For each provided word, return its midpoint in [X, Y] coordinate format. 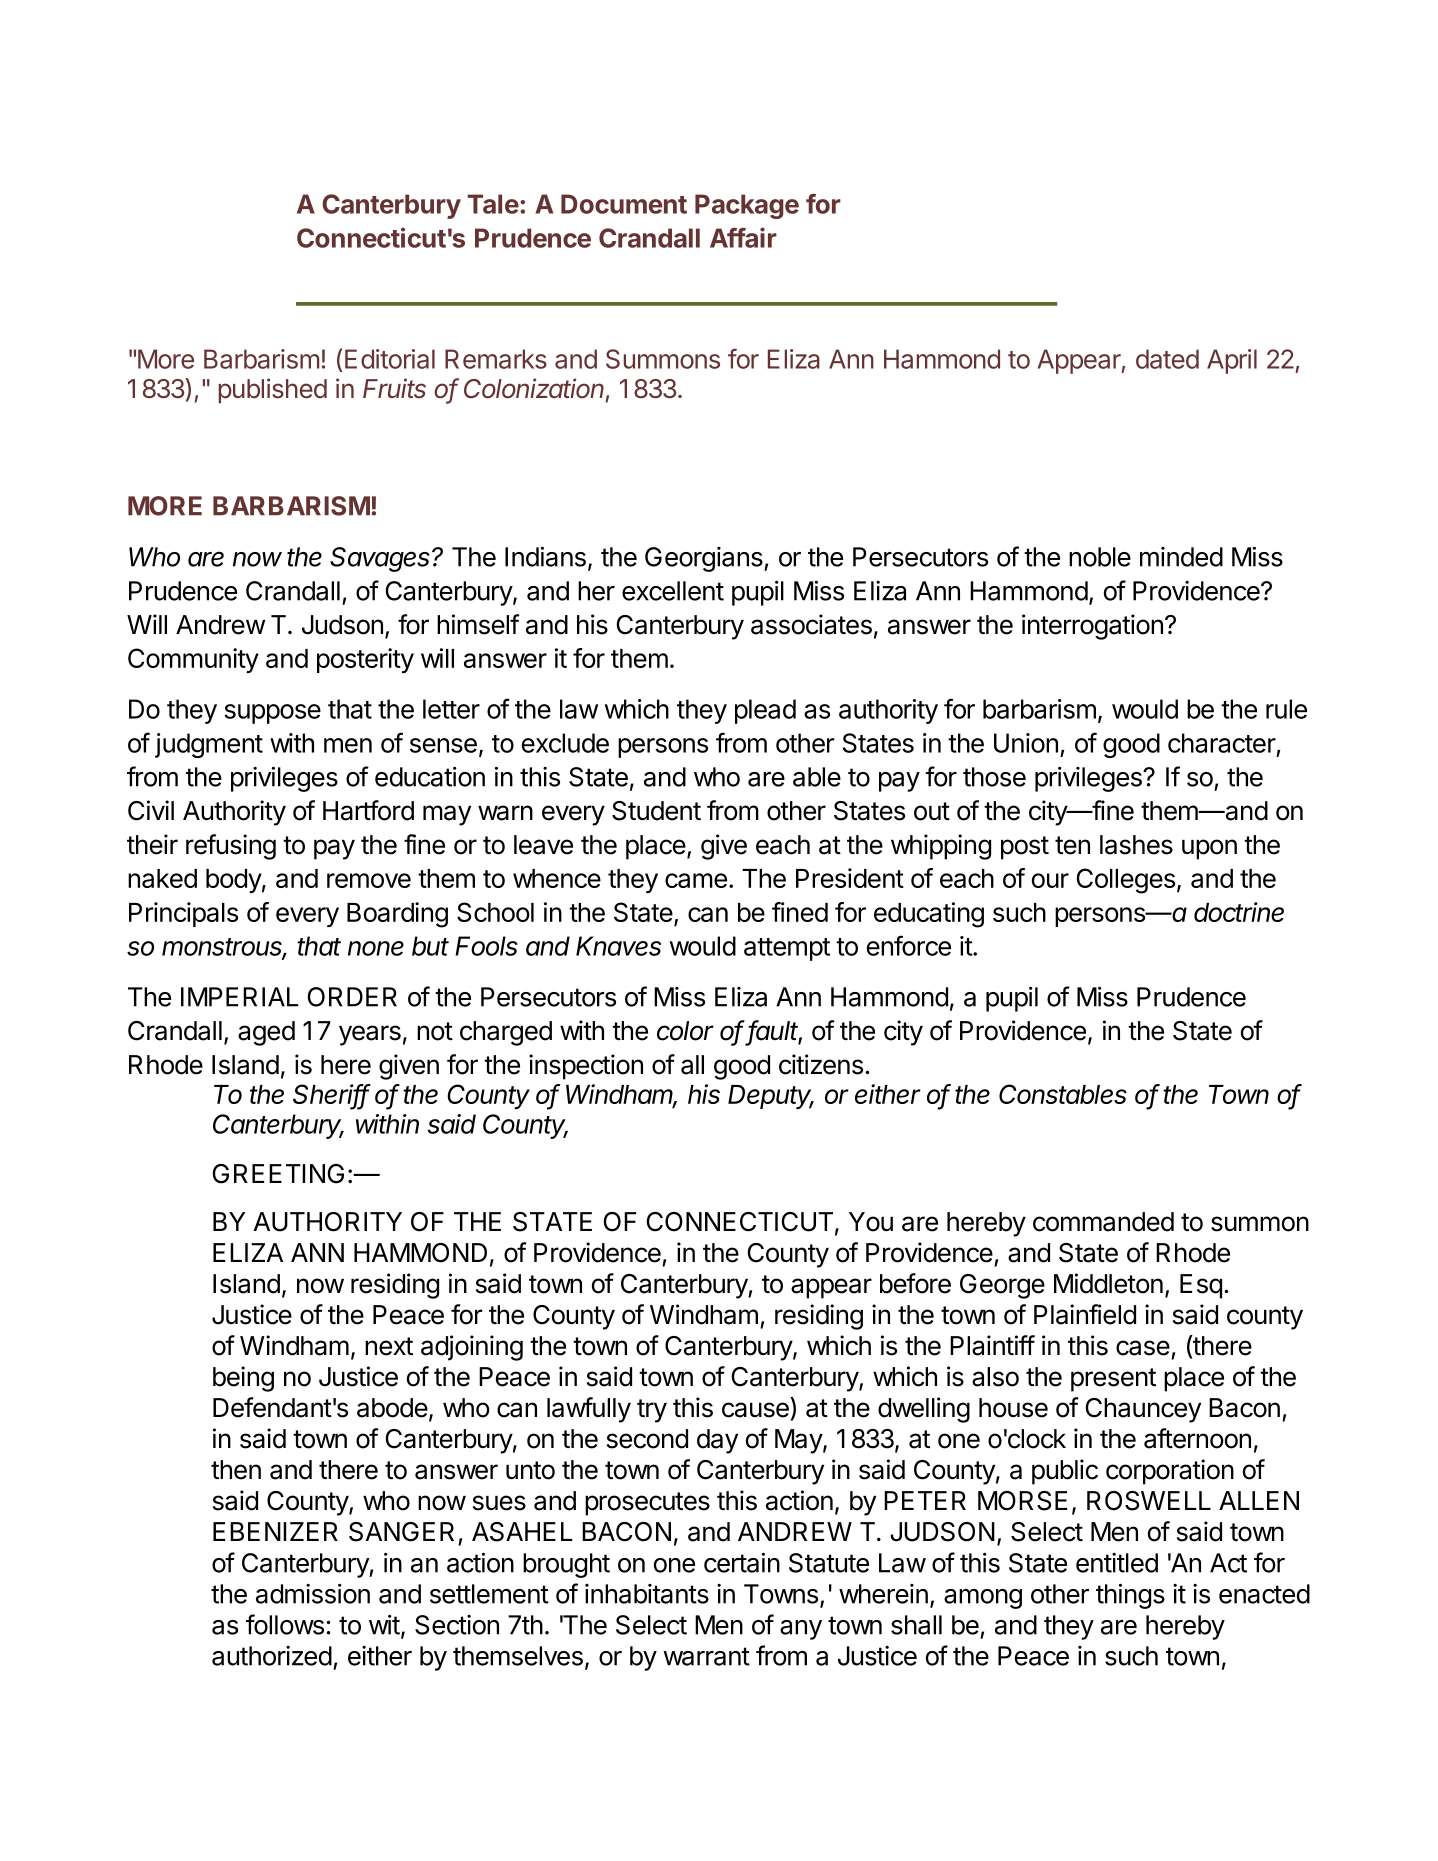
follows [285, 1624]
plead [765, 711]
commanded [1103, 1222]
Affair [743, 237]
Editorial [390, 359]
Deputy [771, 1097]
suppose [272, 714]
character [1222, 743]
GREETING [278, 1174]
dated [1167, 359]
